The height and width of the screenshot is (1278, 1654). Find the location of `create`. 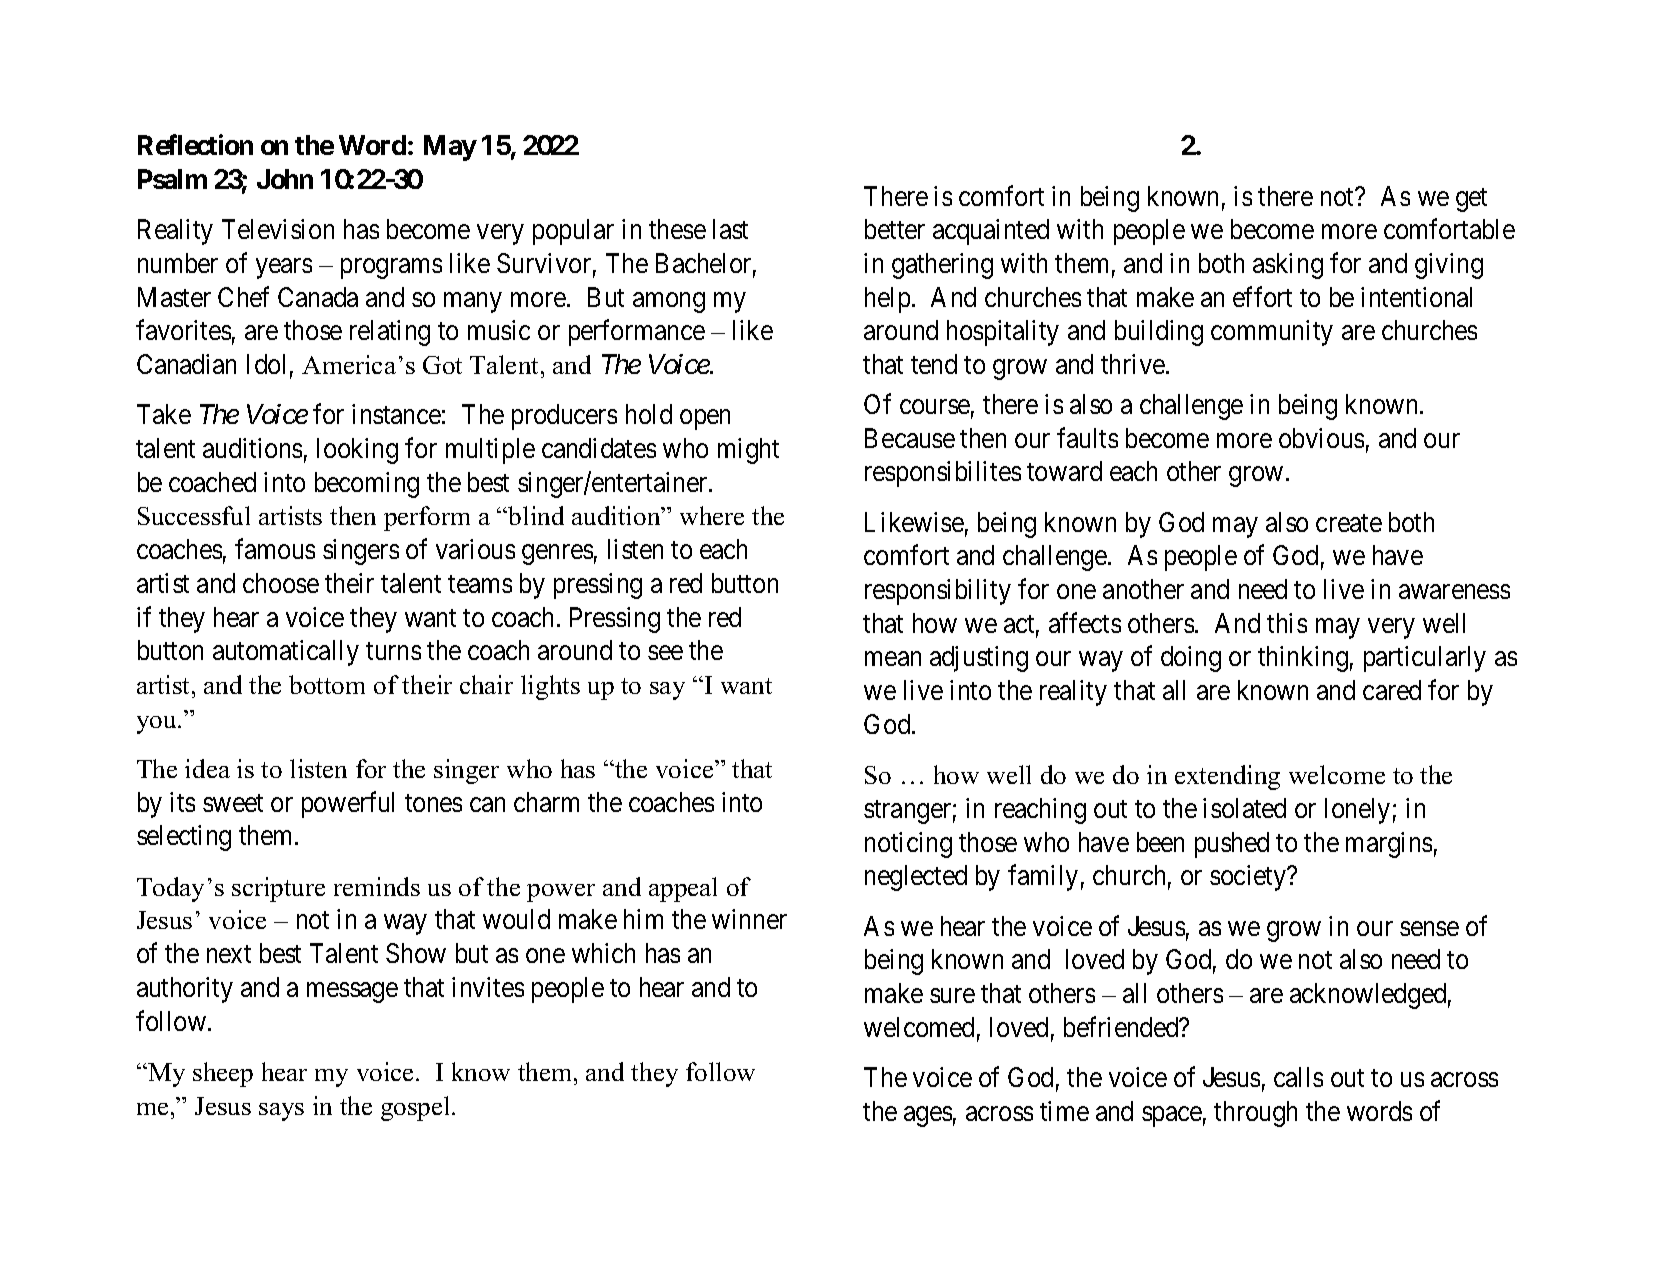

create is located at coordinates (1349, 523).
